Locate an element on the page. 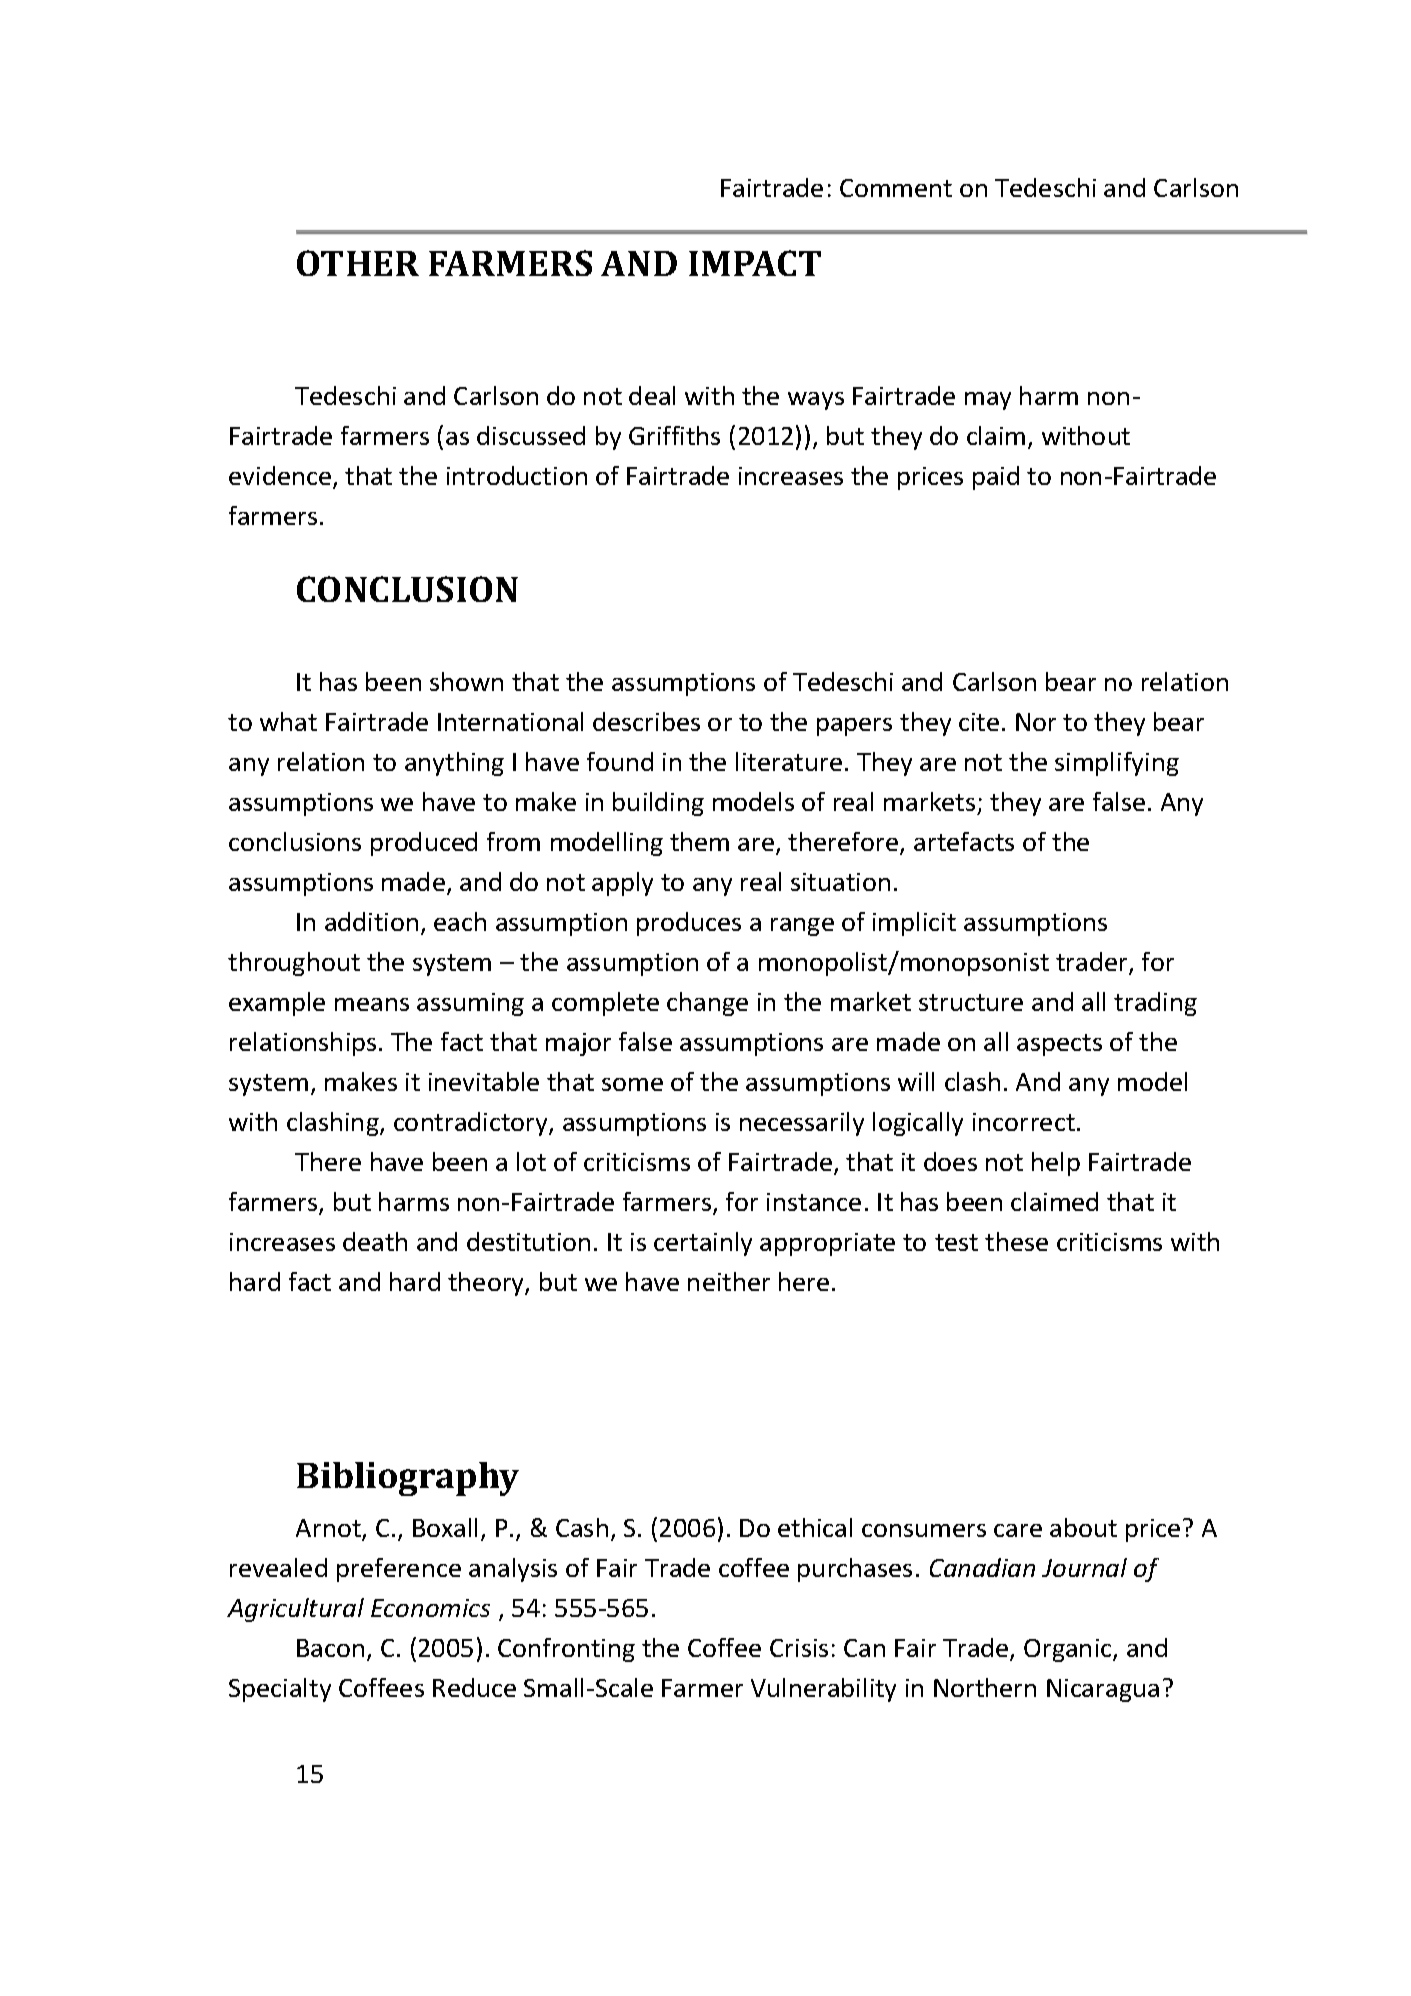  OTHER is located at coordinates (358, 263).
